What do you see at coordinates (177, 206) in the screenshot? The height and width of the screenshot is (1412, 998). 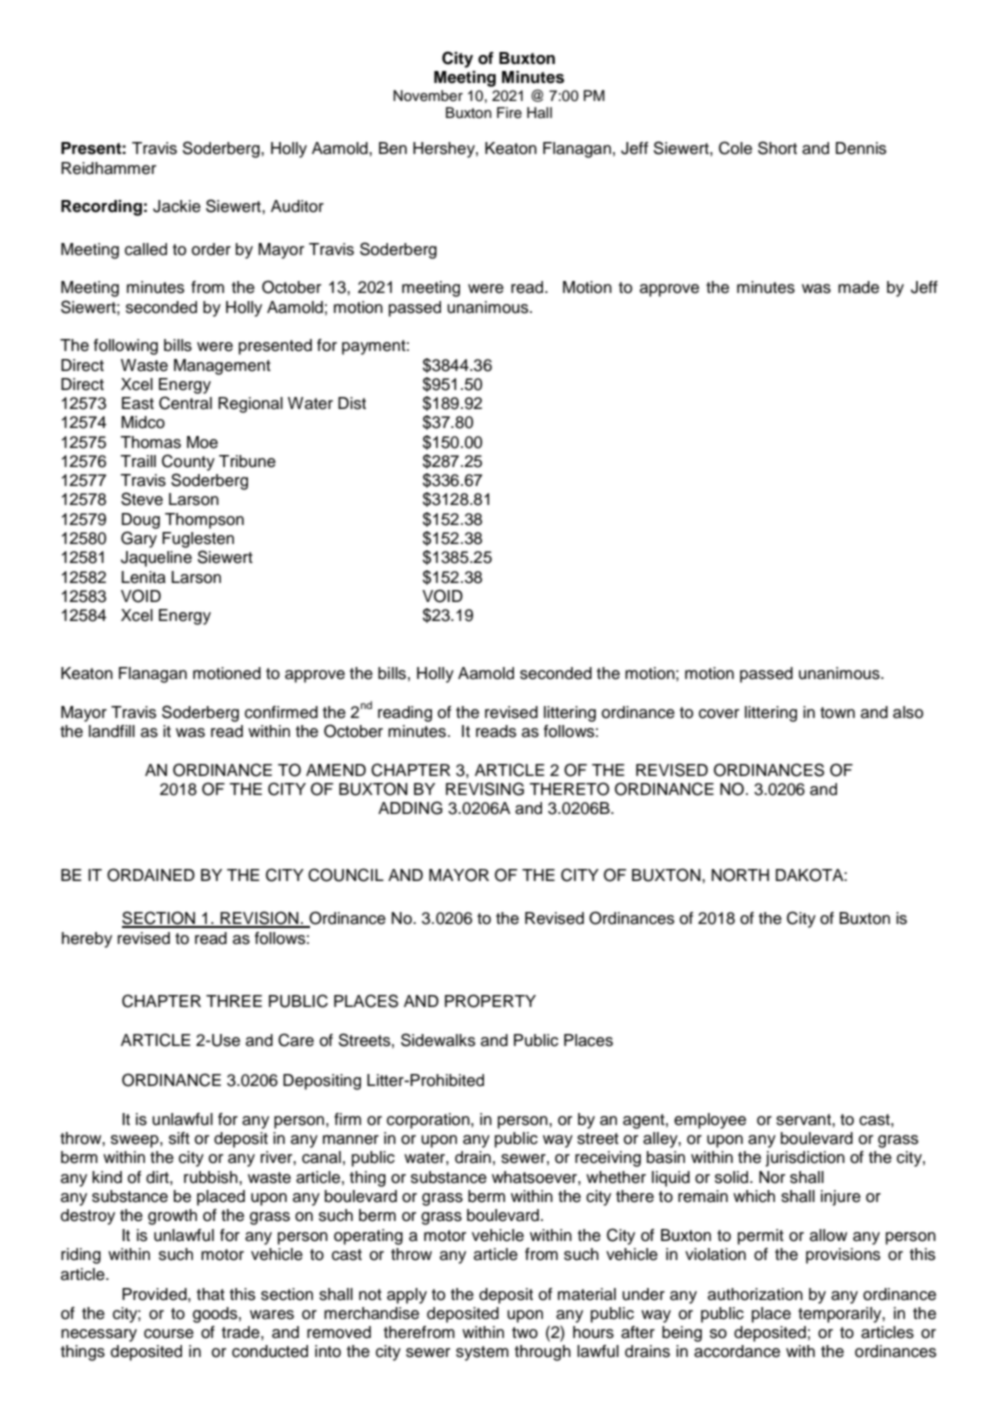 I see `Jackie` at bounding box center [177, 206].
